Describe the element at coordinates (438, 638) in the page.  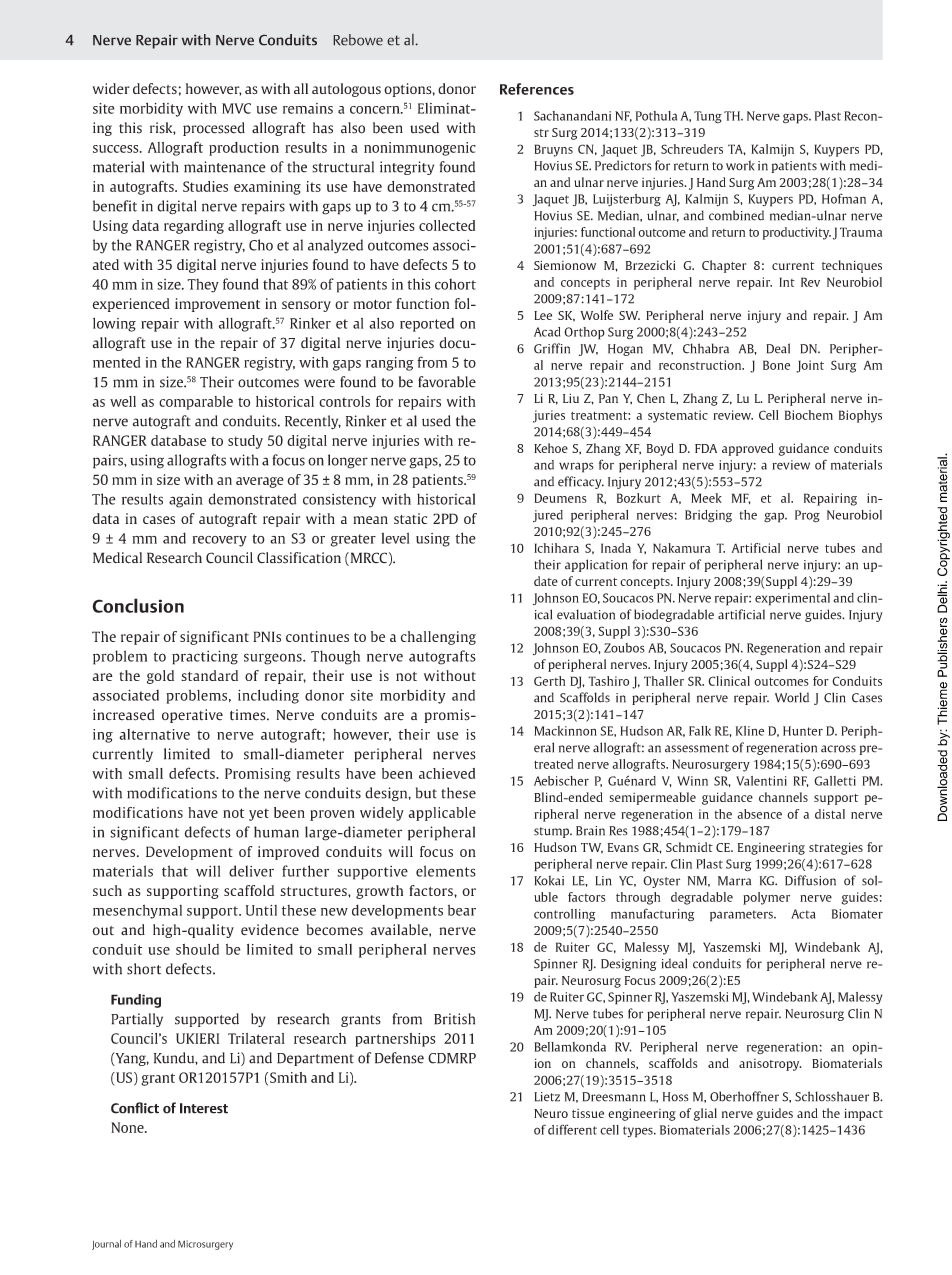
I see `challenging` at that location.
